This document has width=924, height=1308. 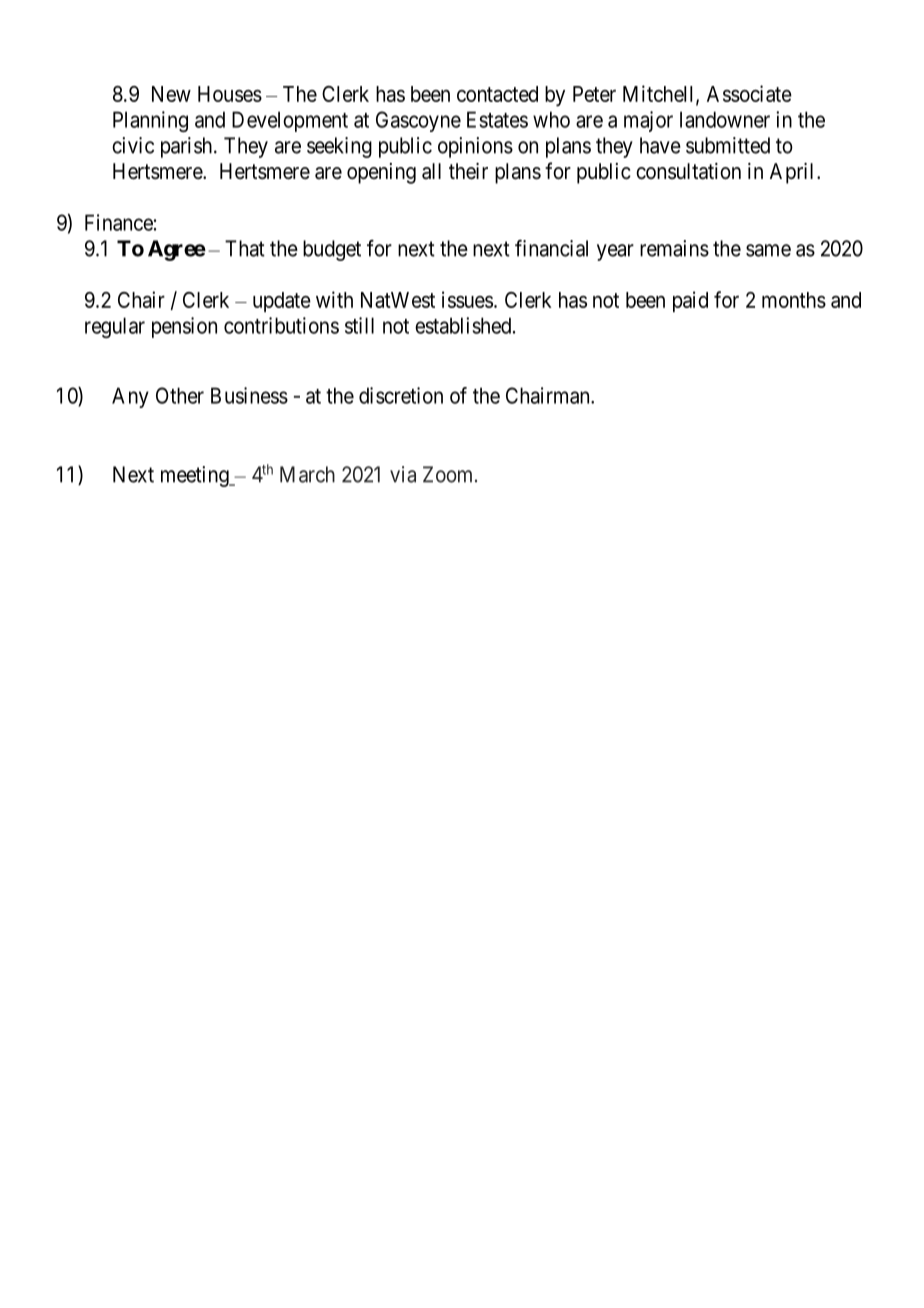 What do you see at coordinates (725, 119) in the document?
I see `landowner` at bounding box center [725, 119].
